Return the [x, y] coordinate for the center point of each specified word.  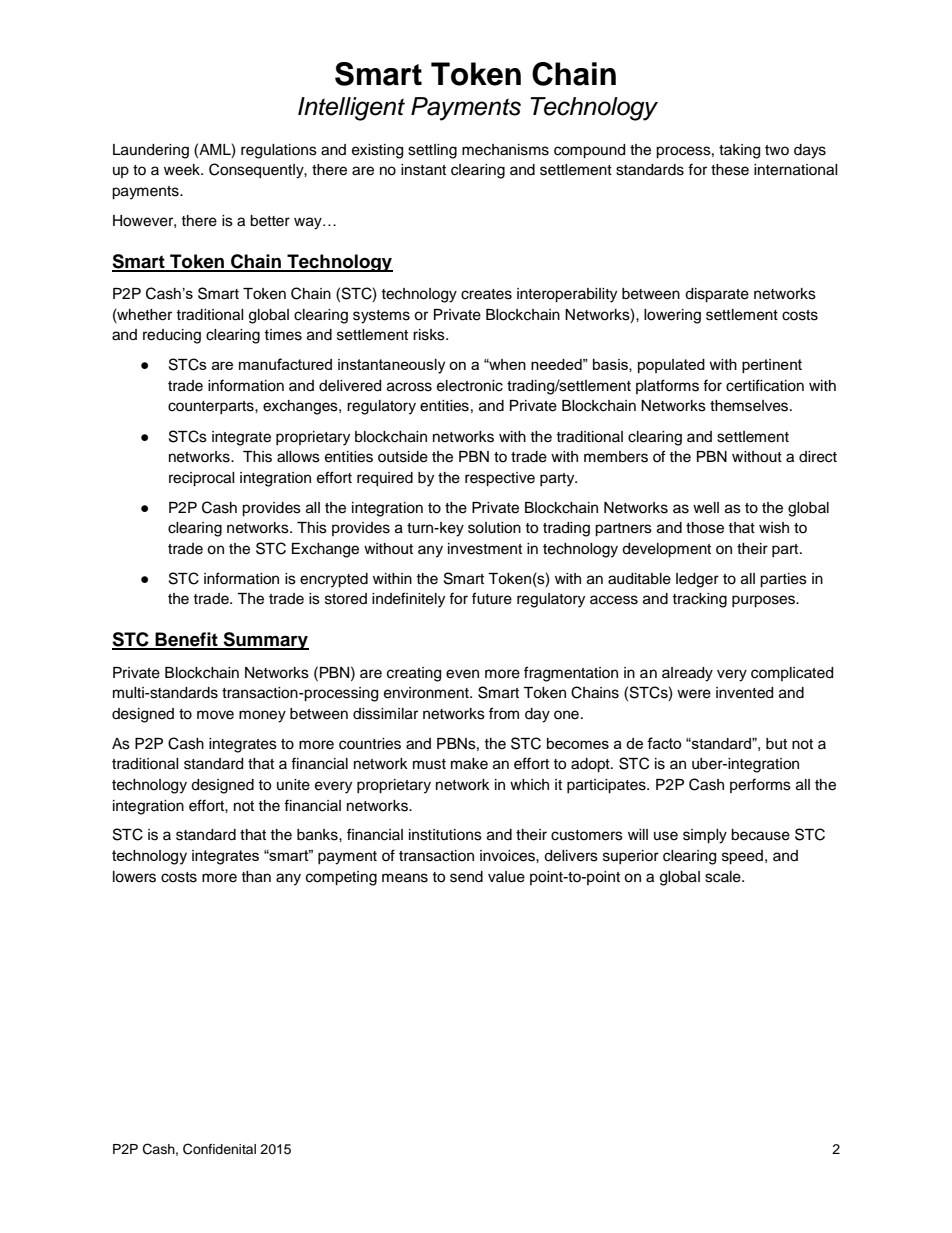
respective [500, 479]
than [256, 877]
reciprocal [202, 479]
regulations [279, 151]
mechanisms [505, 150]
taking [739, 151]
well [706, 508]
